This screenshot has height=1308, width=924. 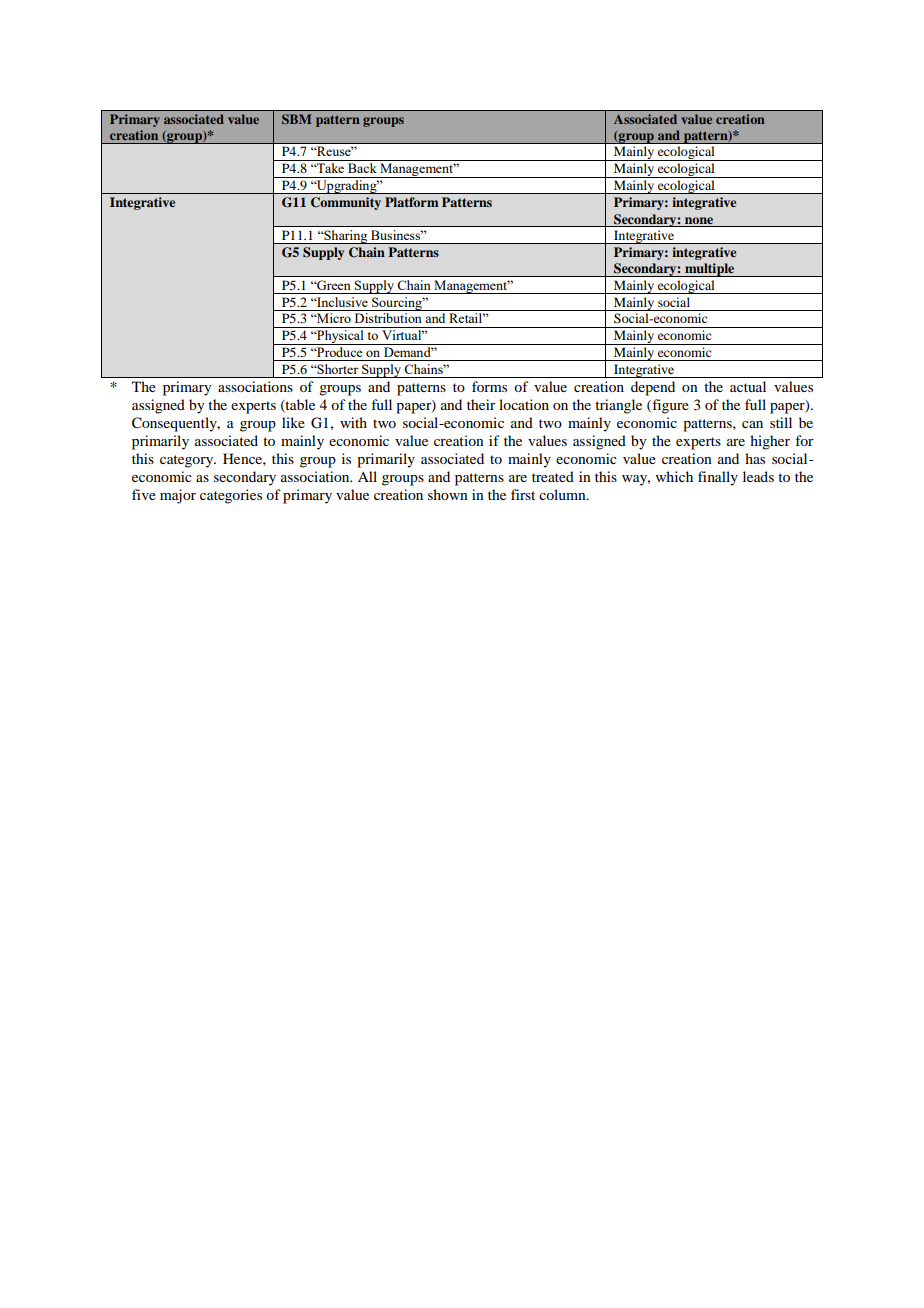 What do you see at coordinates (489, 386) in the screenshot?
I see `forms` at bounding box center [489, 386].
